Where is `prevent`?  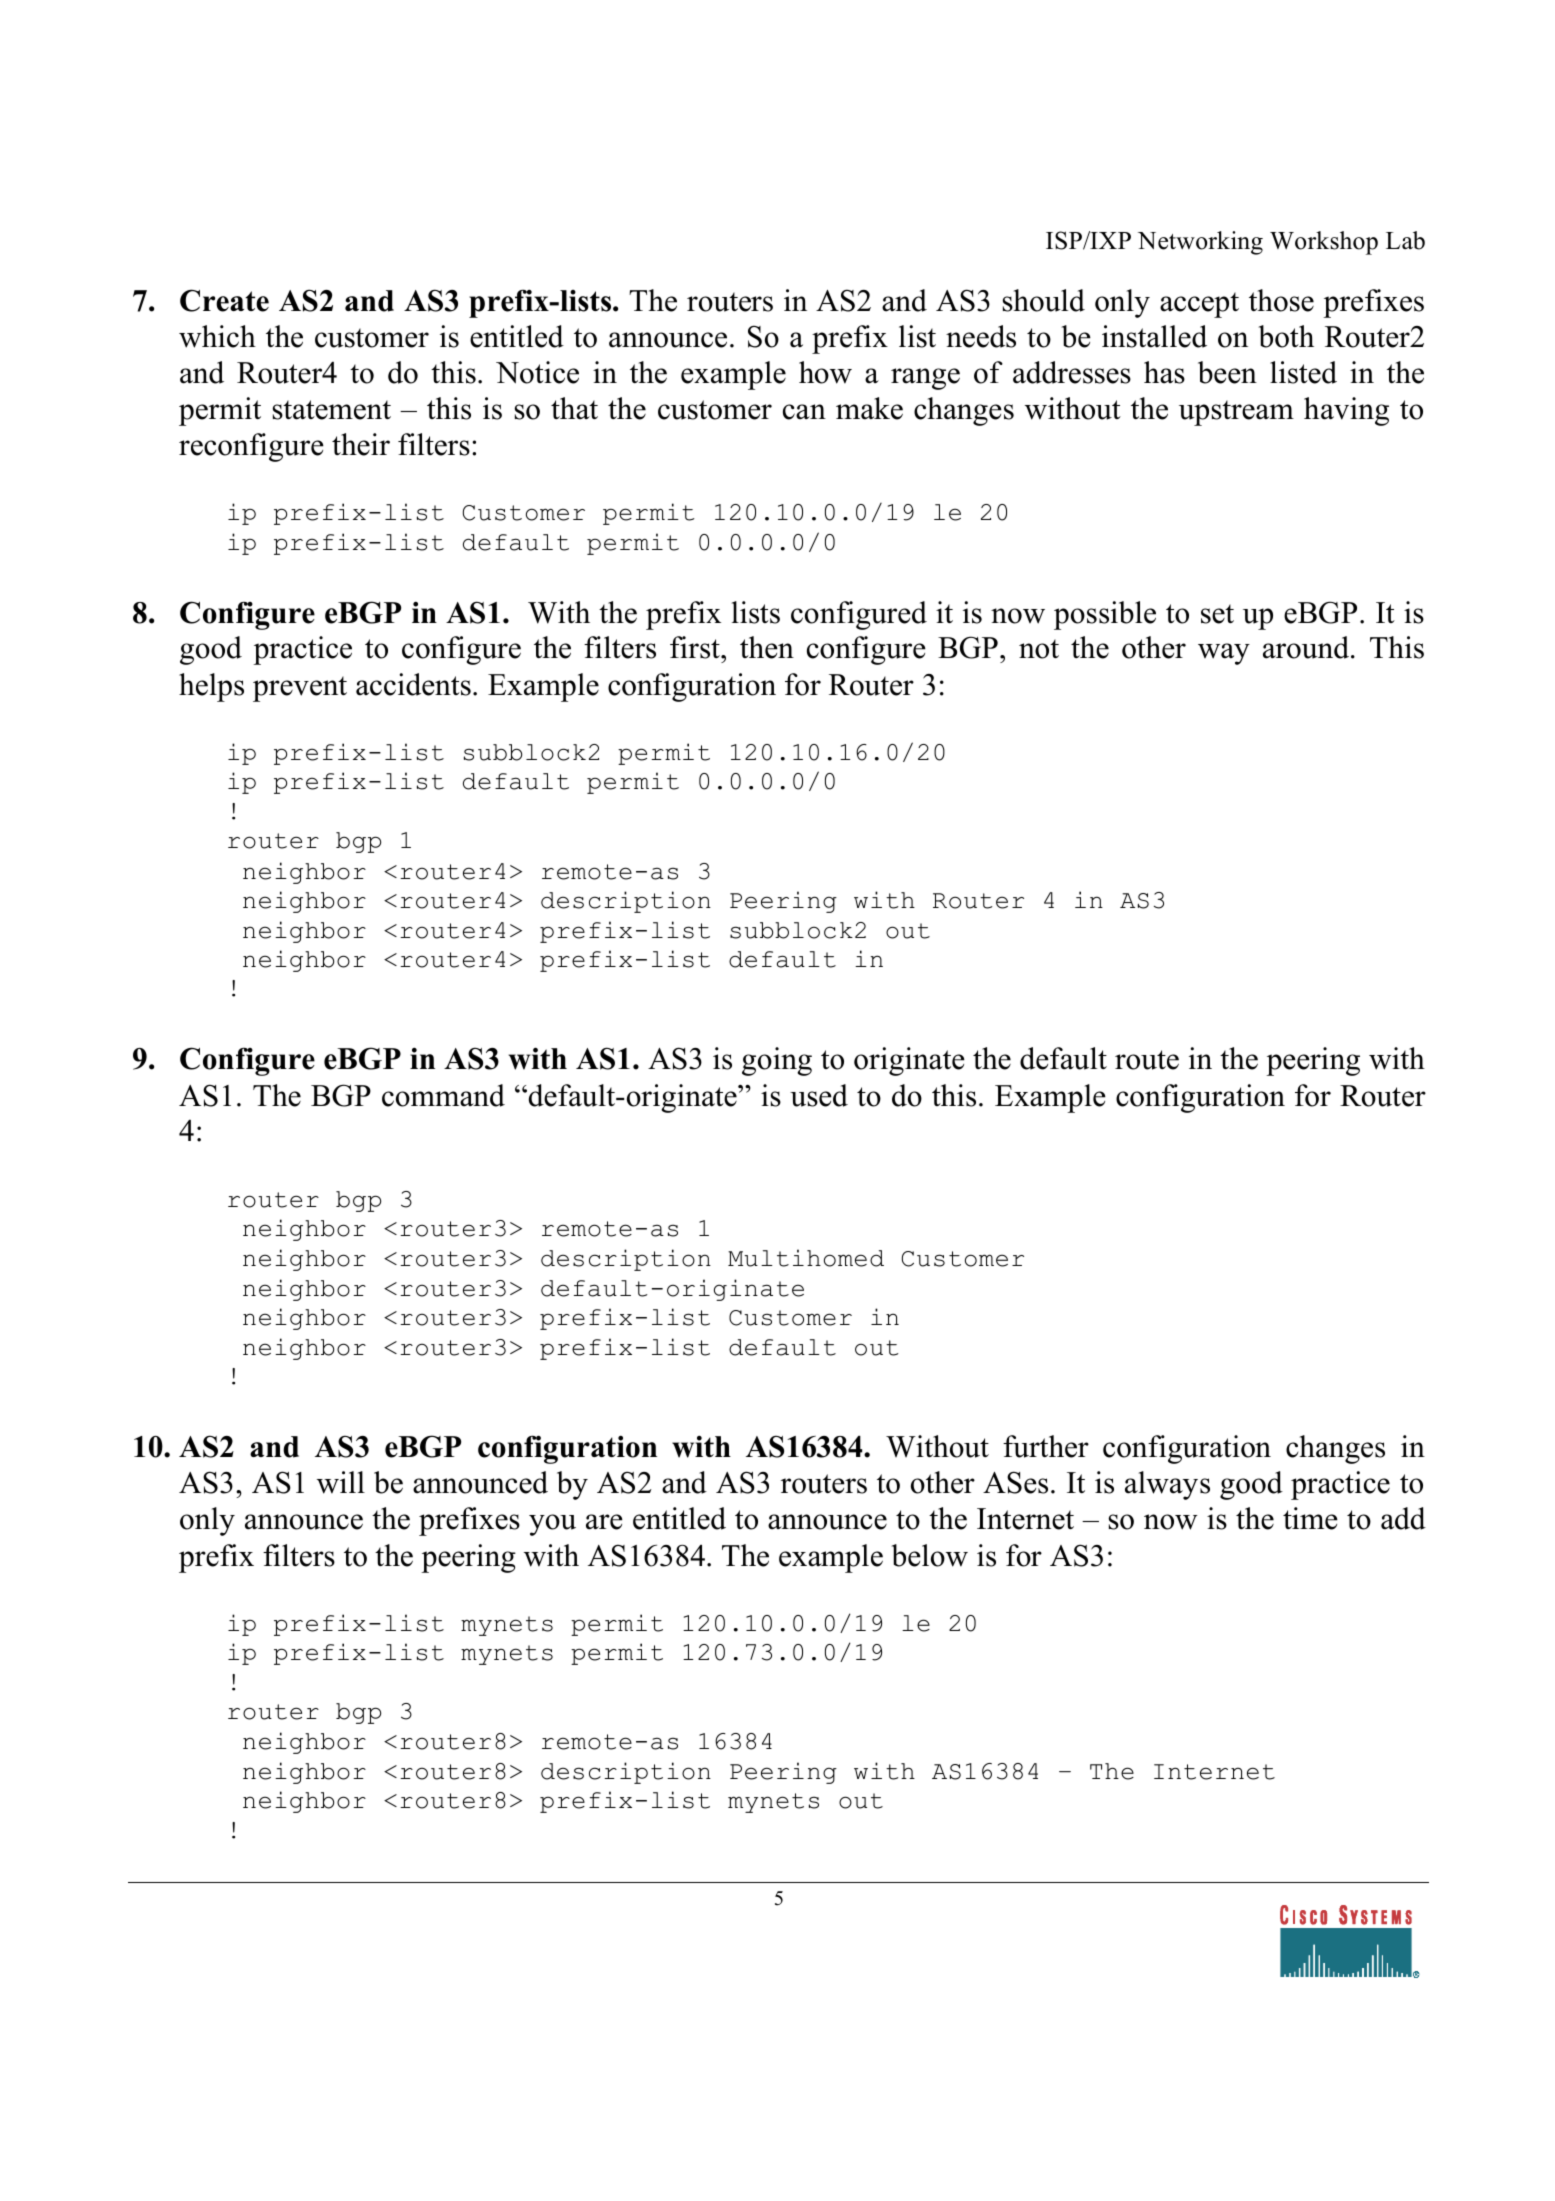 prevent is located at coordinates (300, 689).
